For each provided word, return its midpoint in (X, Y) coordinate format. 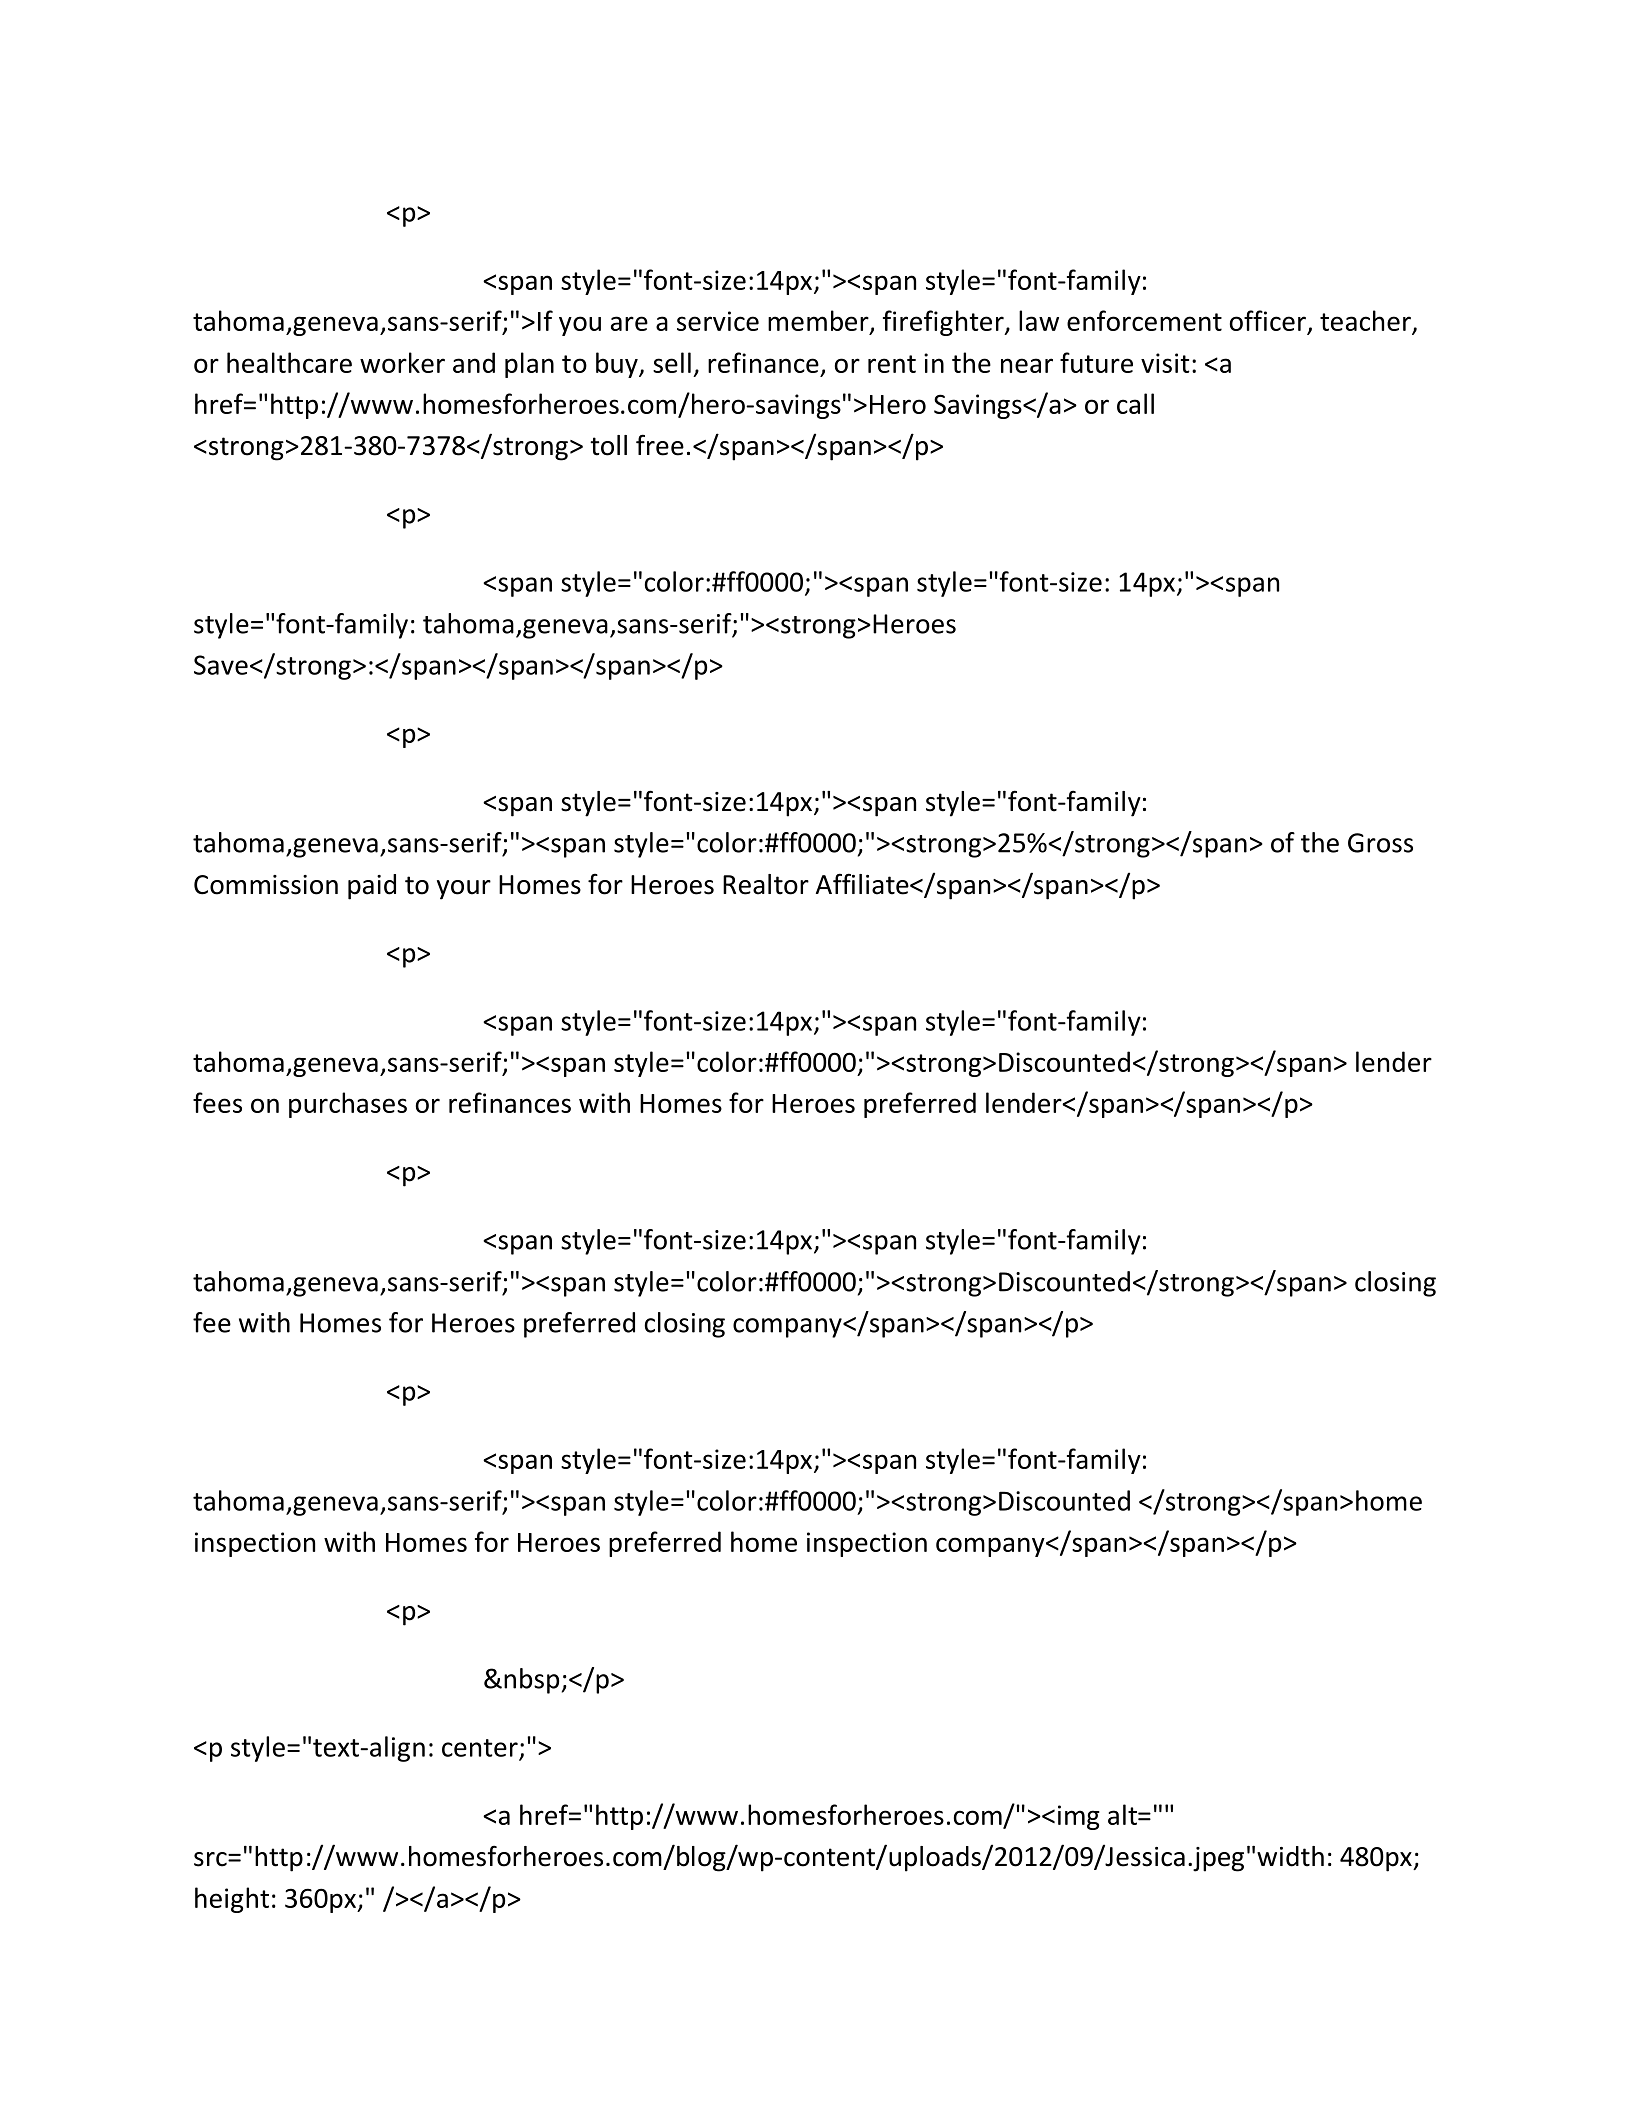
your (464, 890)
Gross (1380, 843)
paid (372, 887)
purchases (348, 1105)
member (819, 322)
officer (1269, 322)
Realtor (766, 884)
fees (217, 1102)
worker (402, 362)
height (232, 1900)
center (480, 1748)
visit (1165, 363)
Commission (266, 885)
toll (608, 445)
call (1135, 403)
